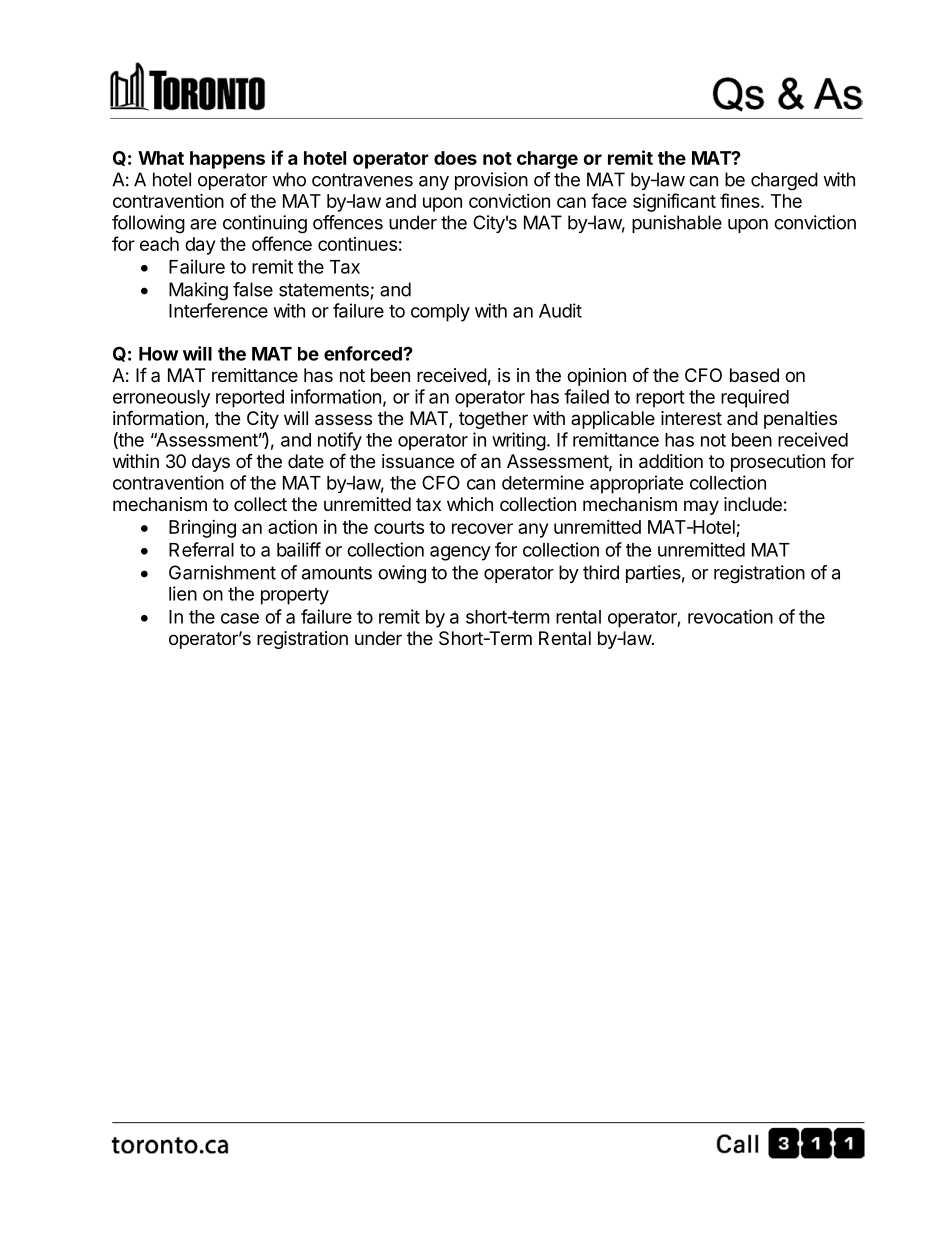 This screenshot has width=952, height=1233. What do you see at coordinates (730, 616) in the screenshot?
I see `revocation` at bounding box center [730, 616].
